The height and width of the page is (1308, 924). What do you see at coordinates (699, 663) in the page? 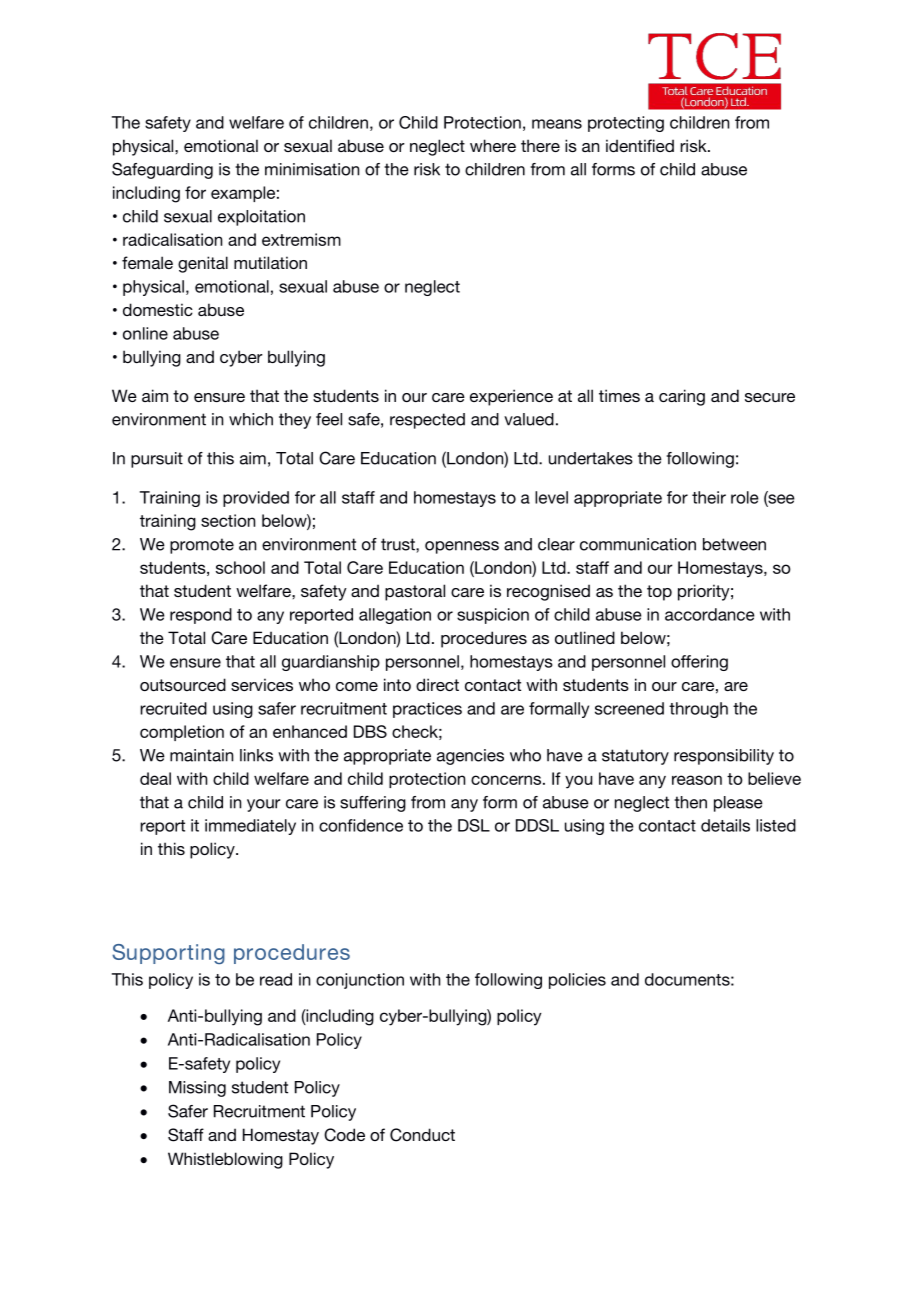
I see `offering` at bounding box center [699, 663].
